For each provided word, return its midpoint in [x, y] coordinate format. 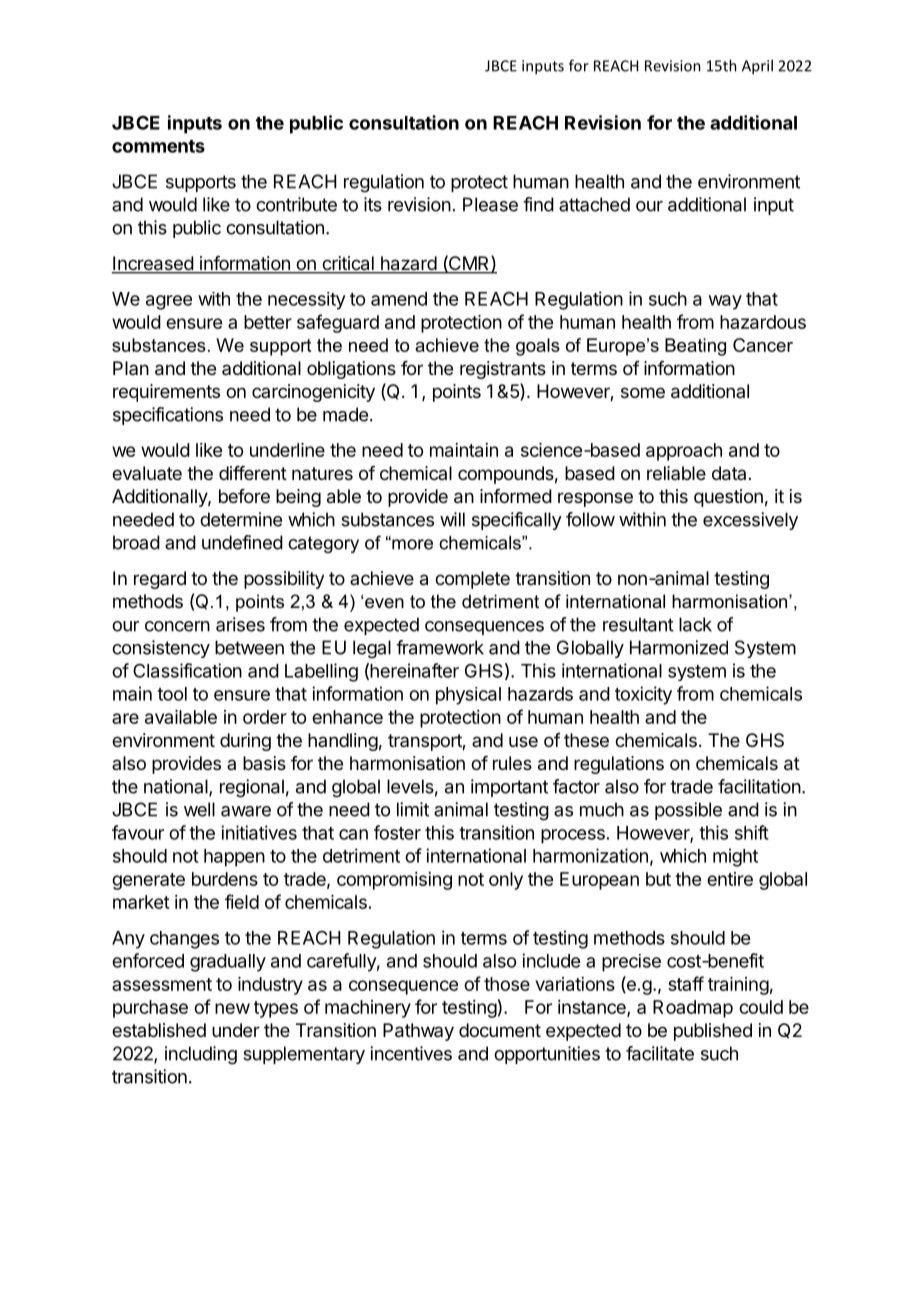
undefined [242, 542]
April [757, 67]
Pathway [418, 1032]
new [232, 1008]
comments [158, 146]
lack [695, 624]
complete [472, 580]
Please [490, 204]
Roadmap [693, 1009]
